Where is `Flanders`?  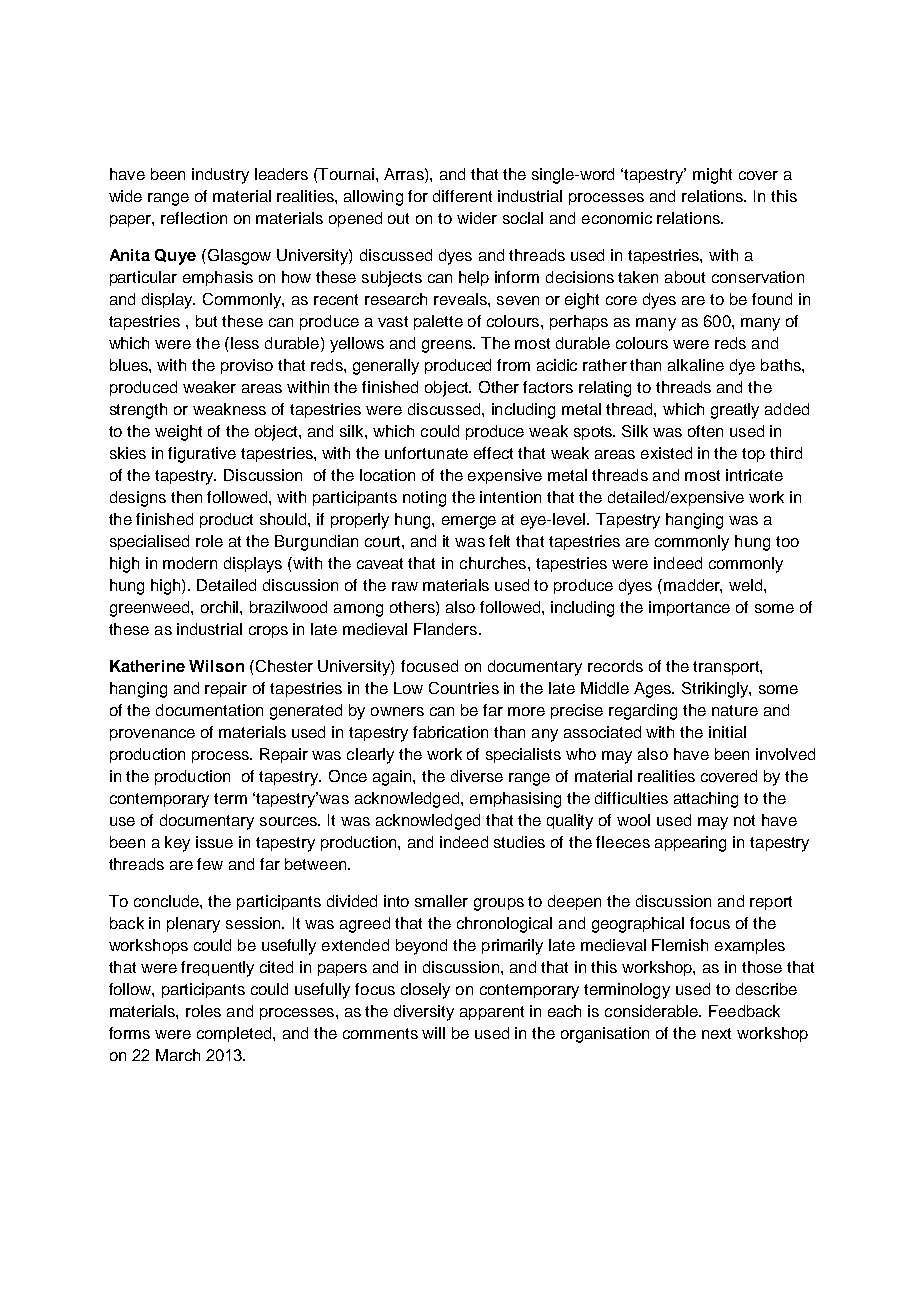
Flanders is located at coordinates (447, 629).
